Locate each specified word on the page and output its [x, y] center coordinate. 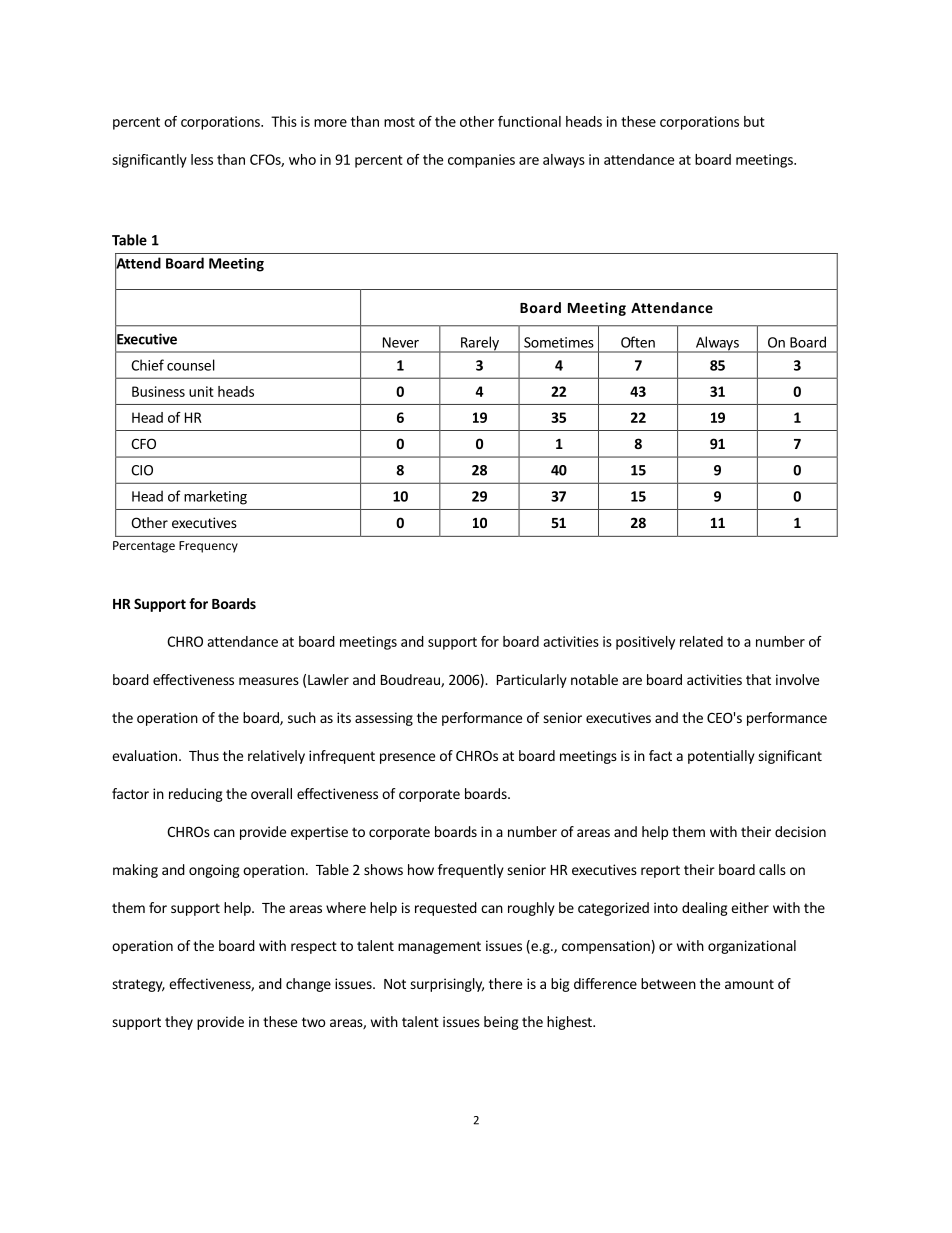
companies [481, 161]
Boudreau [411, 680]
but [754, 121]
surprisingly [447, 985]
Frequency [208, 547]
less [202, 159]
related [701, 641]
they [179, 1023]
